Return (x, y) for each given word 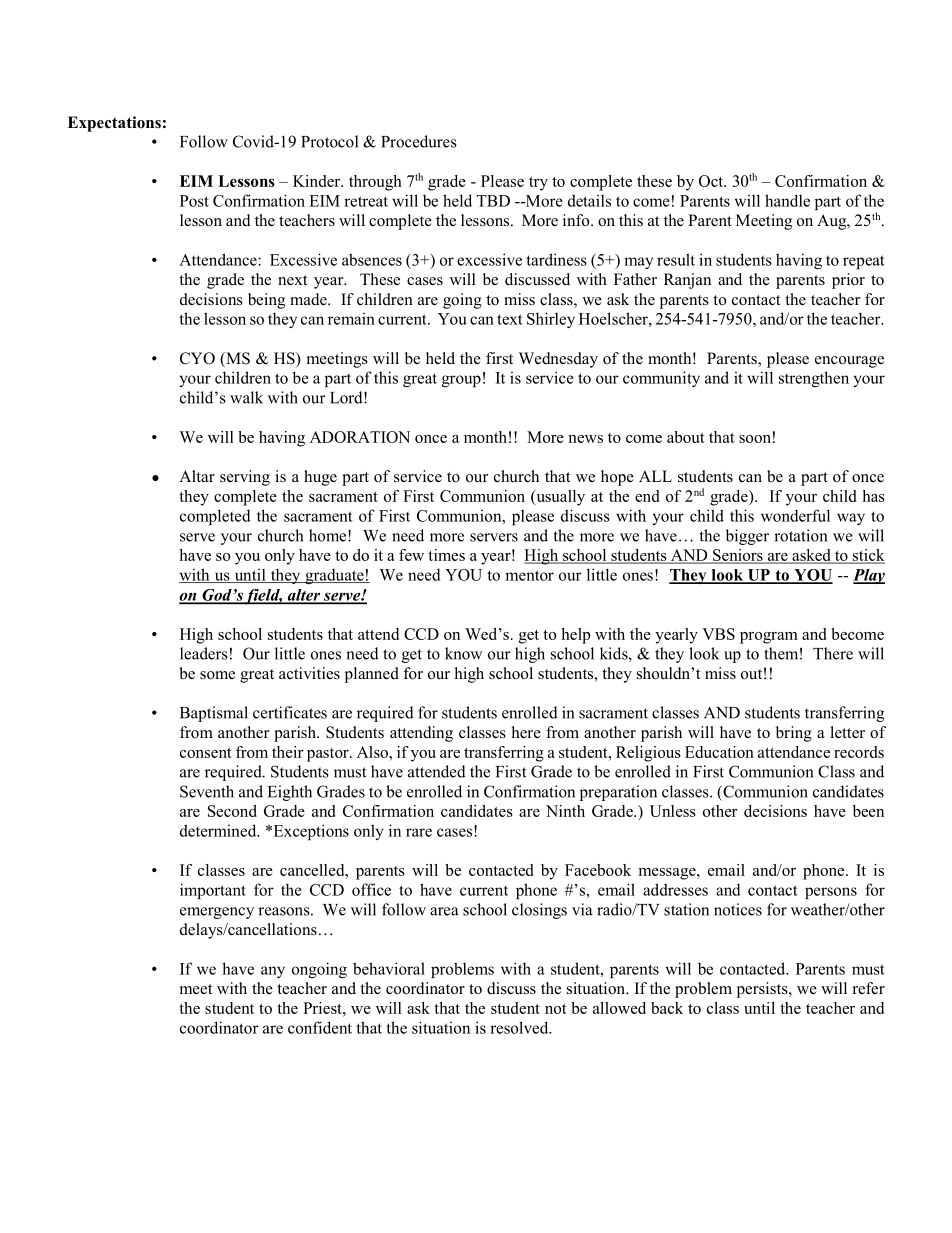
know (463, 653)
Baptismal (214, 714)
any (273, 972)
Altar (197, 476)
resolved (520, 1027)
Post (194, 201)
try (538, 184)
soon (755, 439)
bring (794, 734)
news (585, 439)
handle (787, 200)
